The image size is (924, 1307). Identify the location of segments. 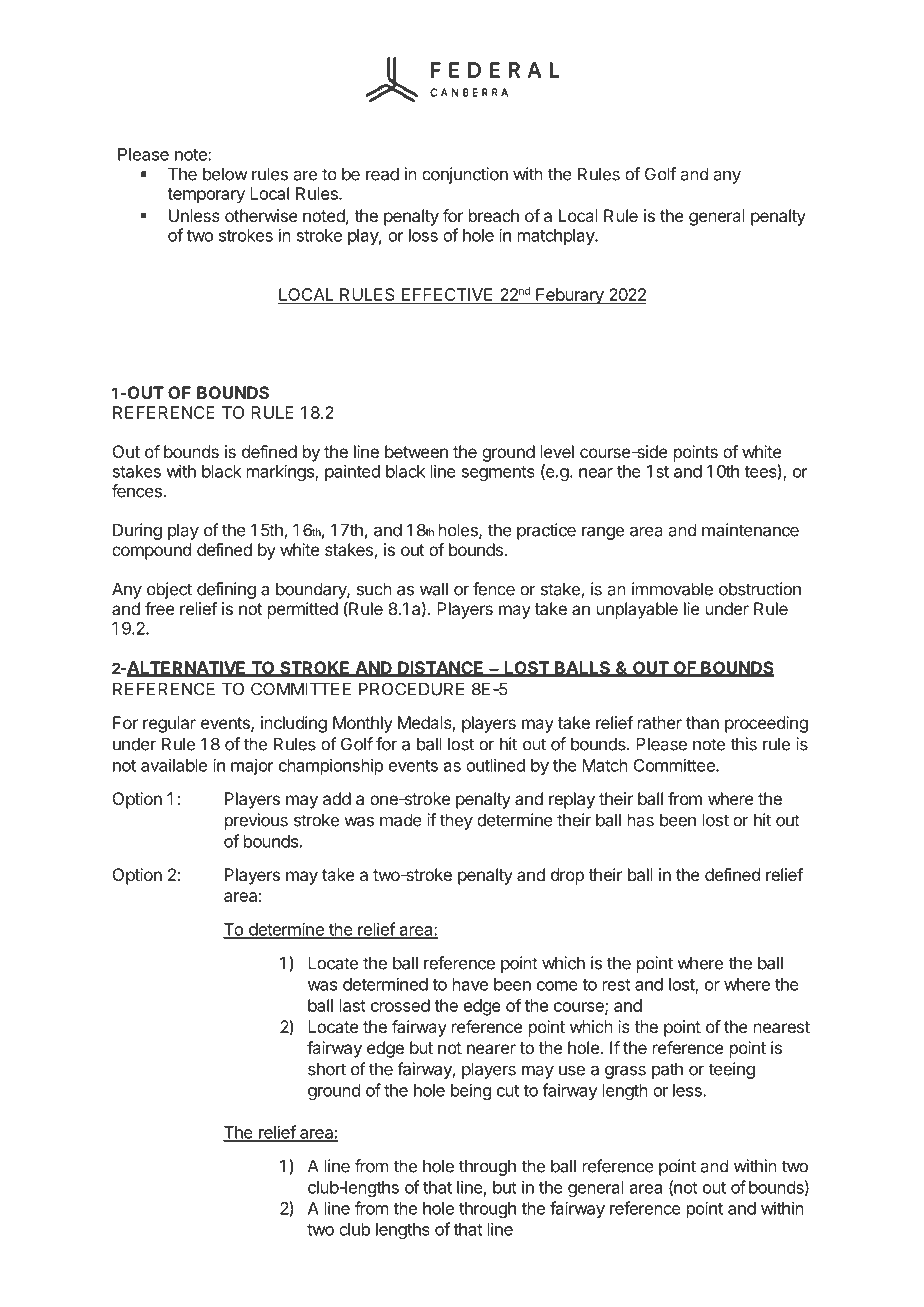
(498, 473).
